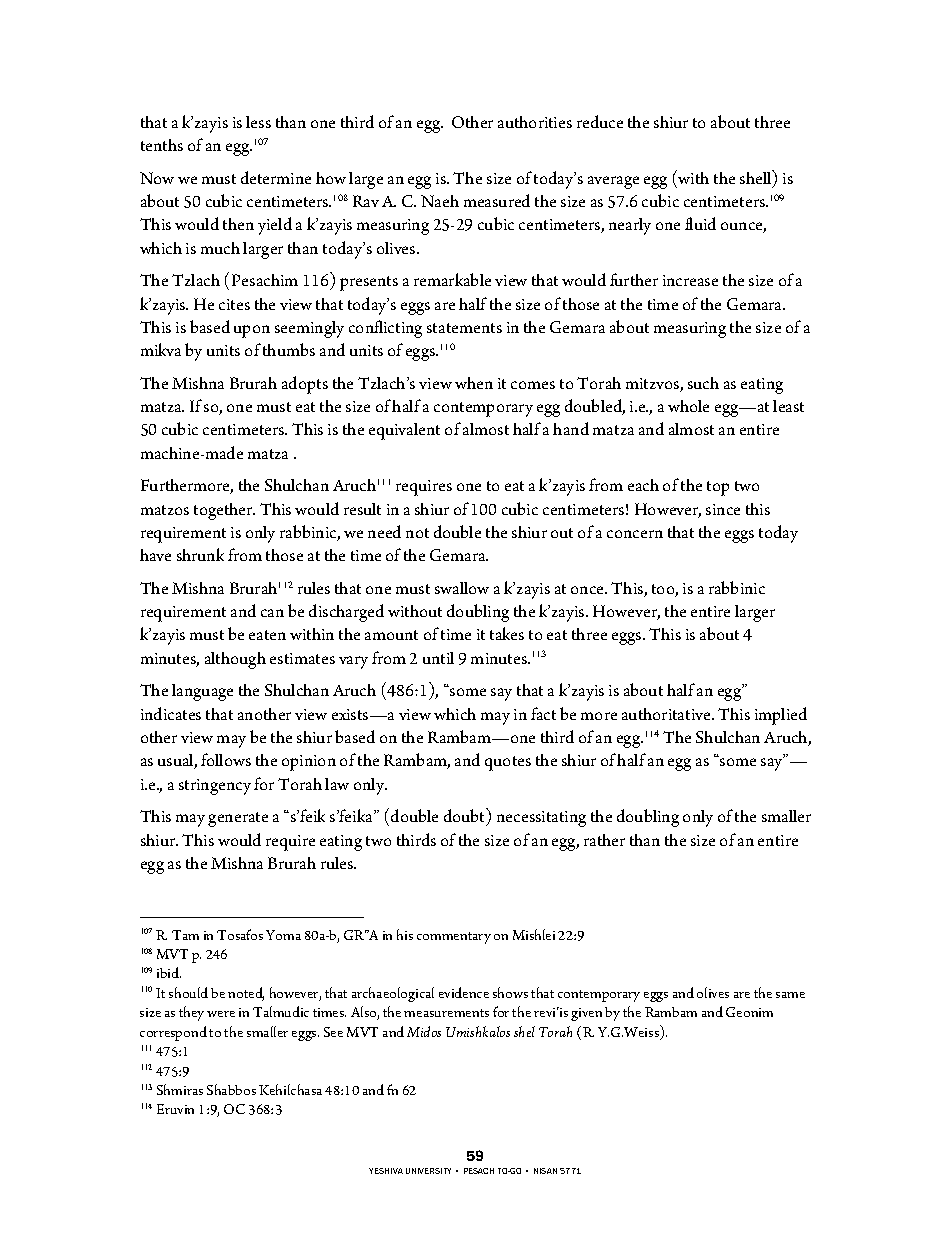 This document has height=1233, width=952. Describe the element at coordinates (667, 714) in the document. I see `authoritative` at that location.
